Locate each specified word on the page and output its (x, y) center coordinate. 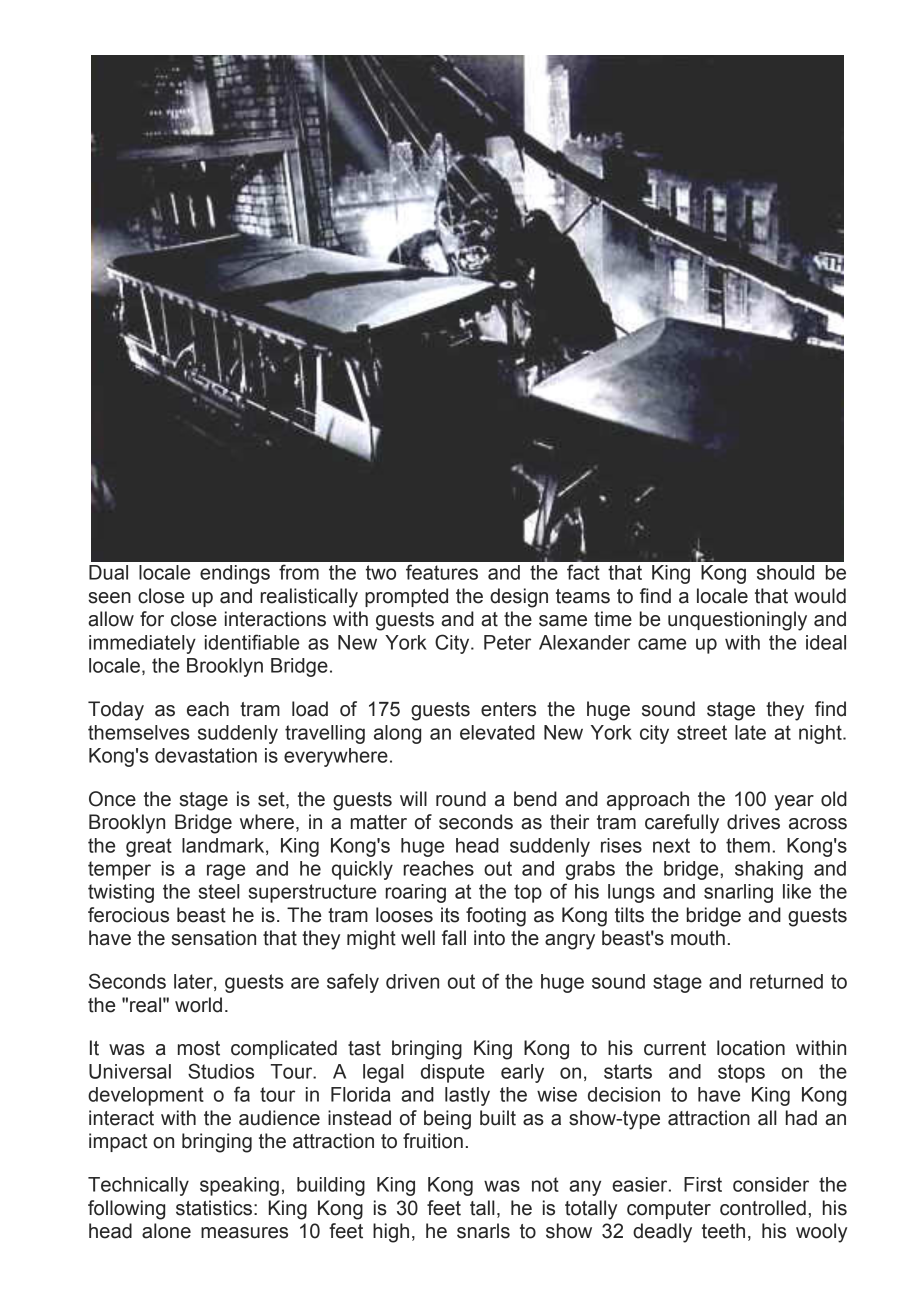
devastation (206, 755)
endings (235, 574)
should (785, 572)
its (450, 915)
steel (219, 891)
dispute (452, 1073)
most (199, 1048)
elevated (497, 732)
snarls (483, 1231)
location (751, 1048)
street (702, 732)
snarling (738, 893)
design (519, 598)
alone (166, 1231)
